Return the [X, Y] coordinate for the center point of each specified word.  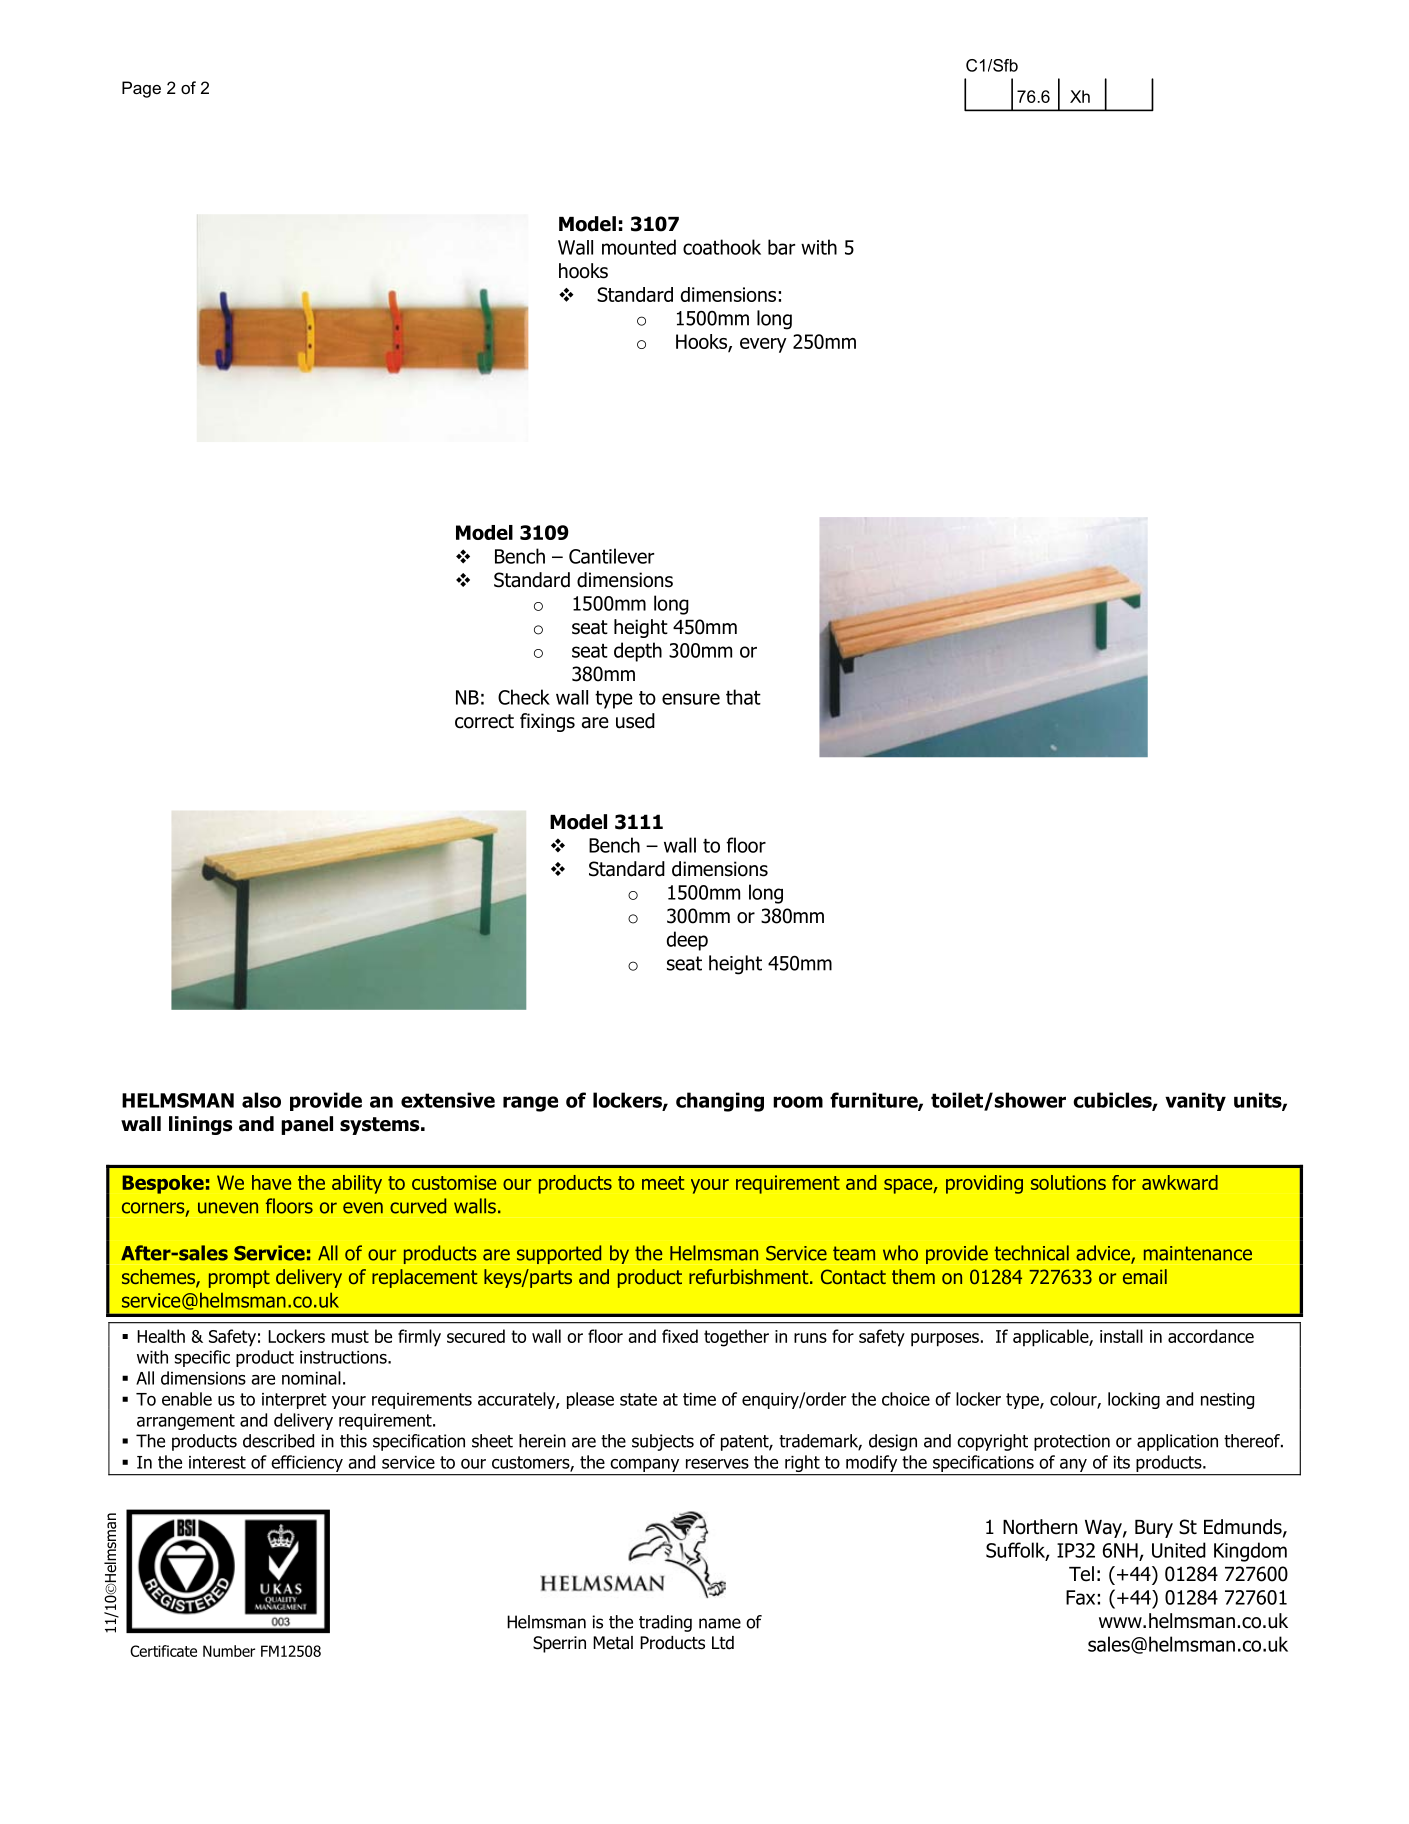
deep [687, 941]
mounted [639, 247]
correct [484, 721]
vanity [1195, 1101]
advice [1104, 1254]
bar [781, 247]
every [763, 345]
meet [663, 1183]
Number [229, 1651]
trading [665, 1623]
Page [141, 89]
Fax [1080, 1597]
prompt [239, 1279]
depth [638, 652]
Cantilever [611, 556]
